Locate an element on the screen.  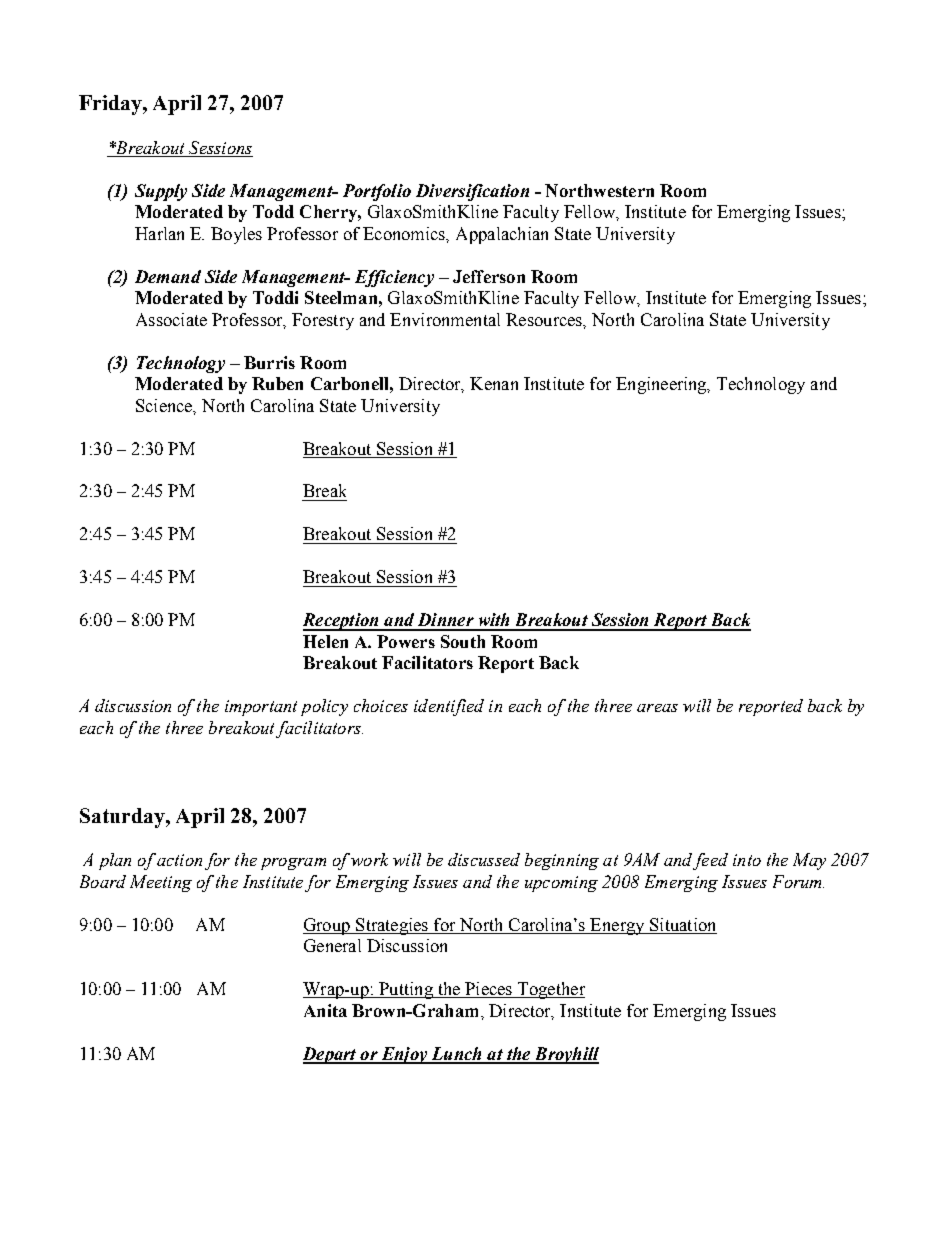
Anita is located at coordinates (325, 1010).
